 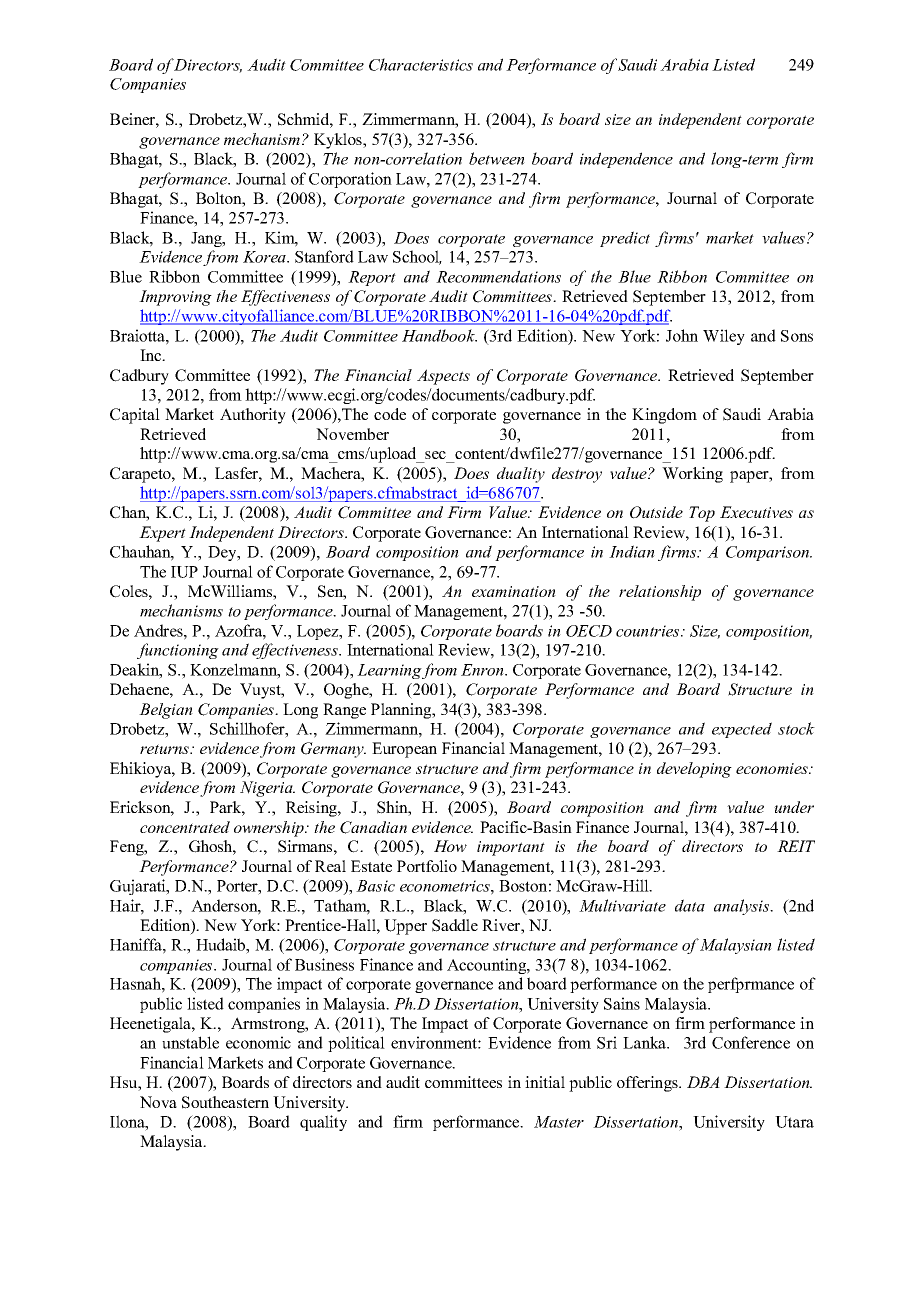 What do you see at coordinates (626, 160) in the screenshot?
I see `independence` at bounding box center [626, 160].
